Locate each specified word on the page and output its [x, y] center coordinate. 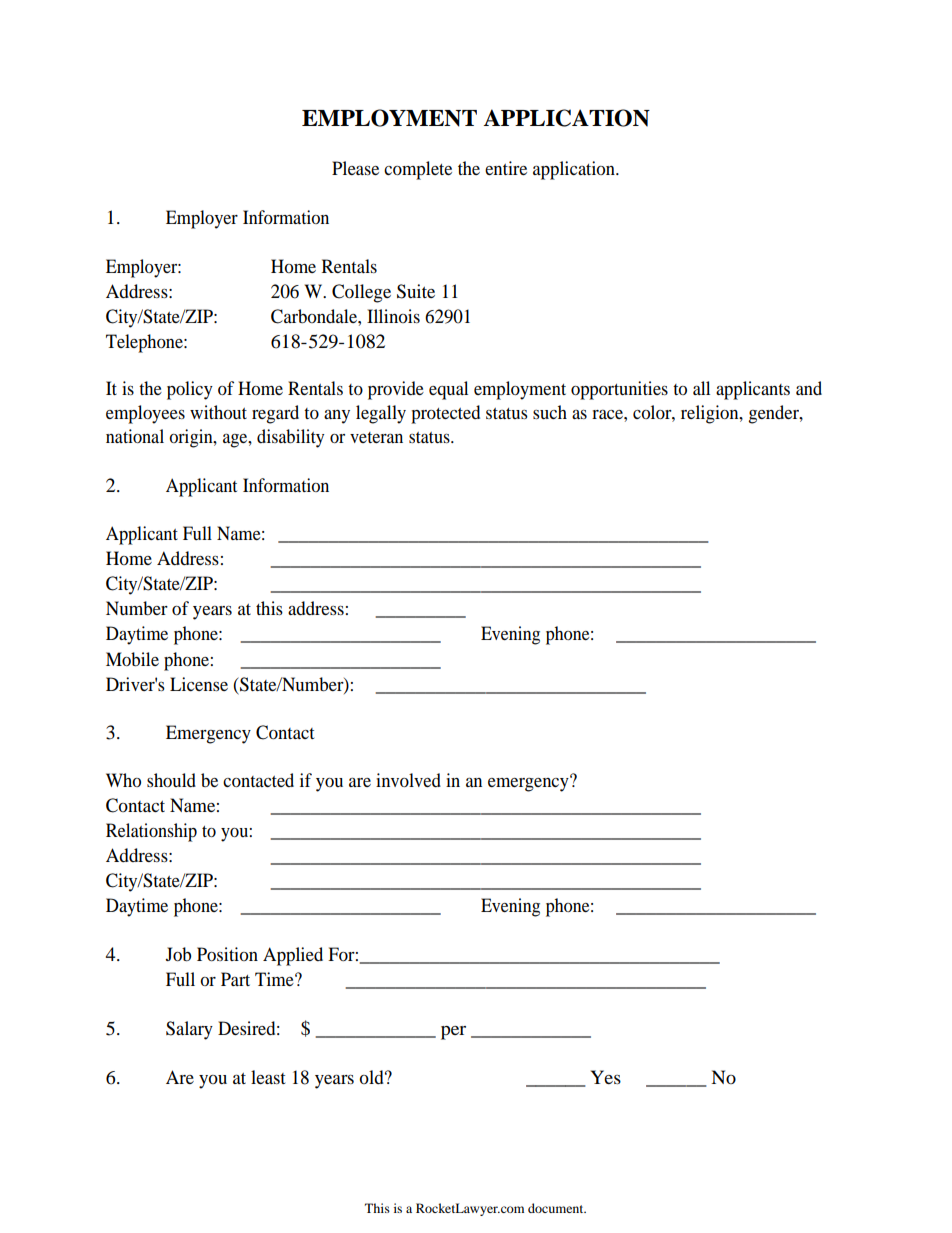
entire [506, 168]
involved [408, 780]
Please [355, 168]
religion [711, 414]
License [199, 684]
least [268, 1077]
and [809, 388]
